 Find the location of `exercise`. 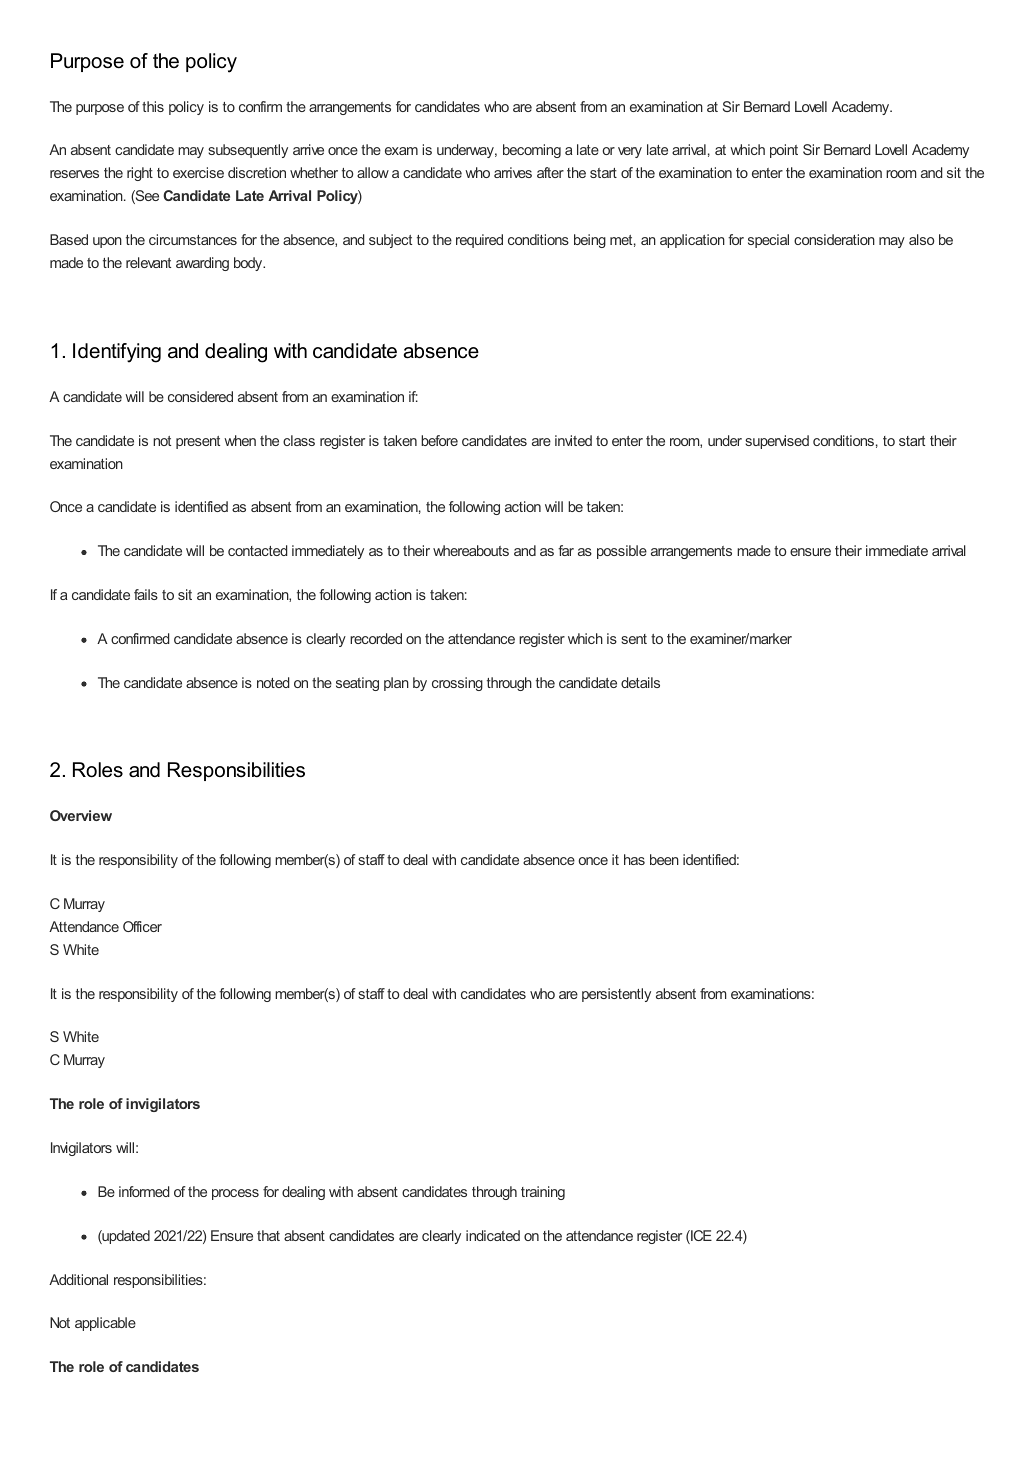

exercise is located at coordinates (198, 172).
